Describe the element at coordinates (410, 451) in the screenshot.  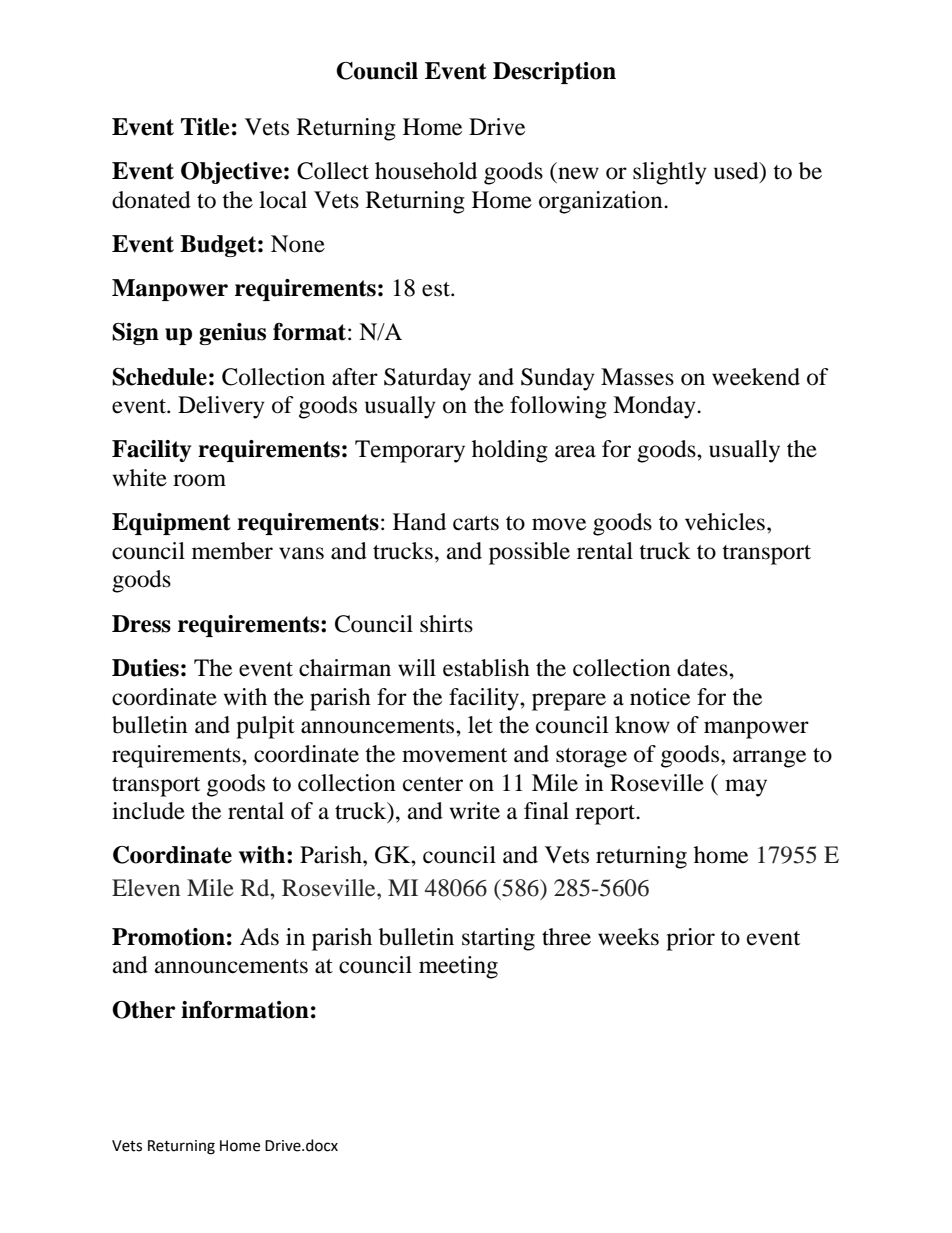
I see `Temporary` at that location.
